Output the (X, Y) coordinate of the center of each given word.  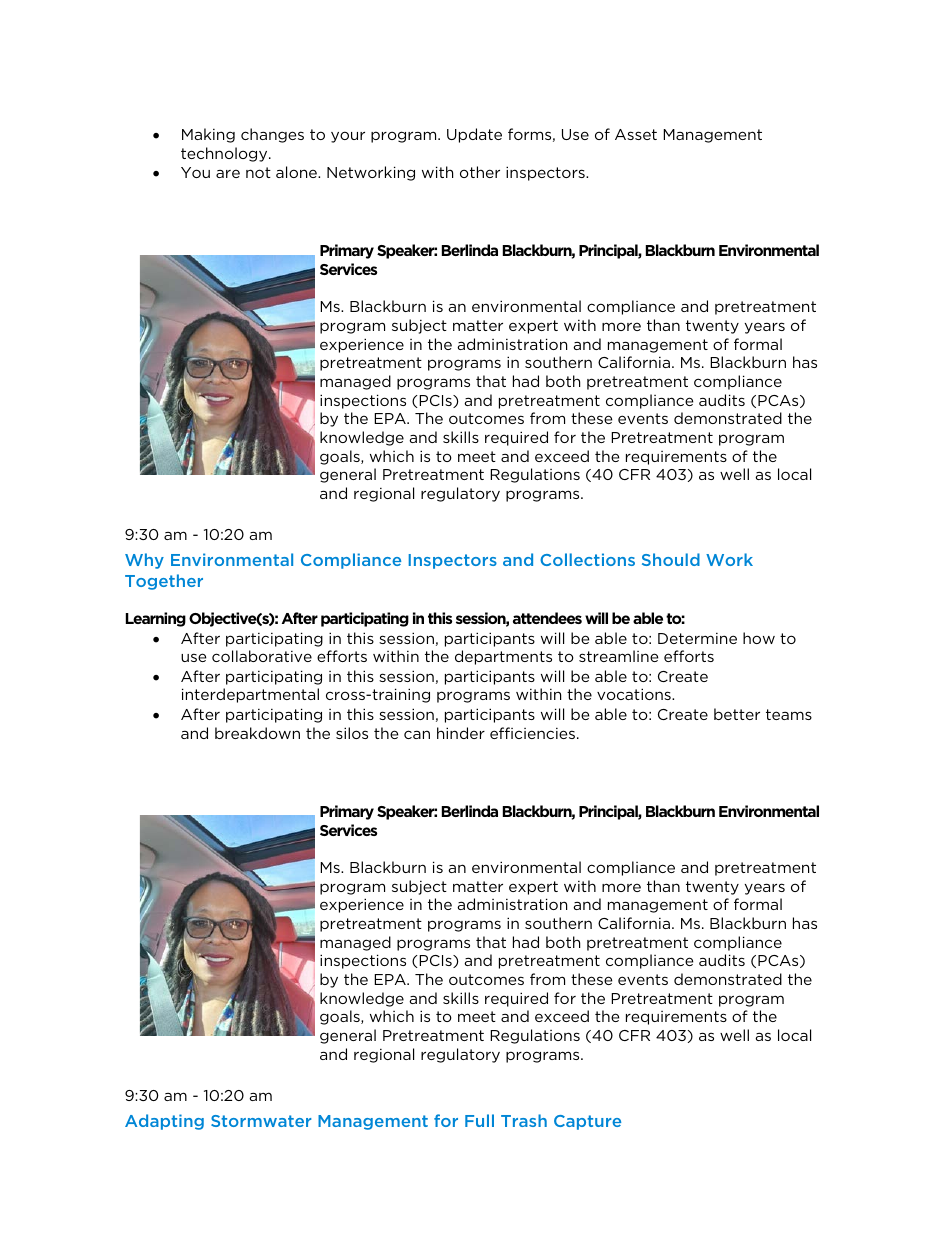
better (737, 714)
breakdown (257, 733)
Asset (636, 134)
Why (144, 561)
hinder (461, 733)
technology (225, 154)
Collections (587, 559)
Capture (587, 1122)
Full (479, 1120)
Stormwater (261, 1121)
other (480, 172)
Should (671, 559)
